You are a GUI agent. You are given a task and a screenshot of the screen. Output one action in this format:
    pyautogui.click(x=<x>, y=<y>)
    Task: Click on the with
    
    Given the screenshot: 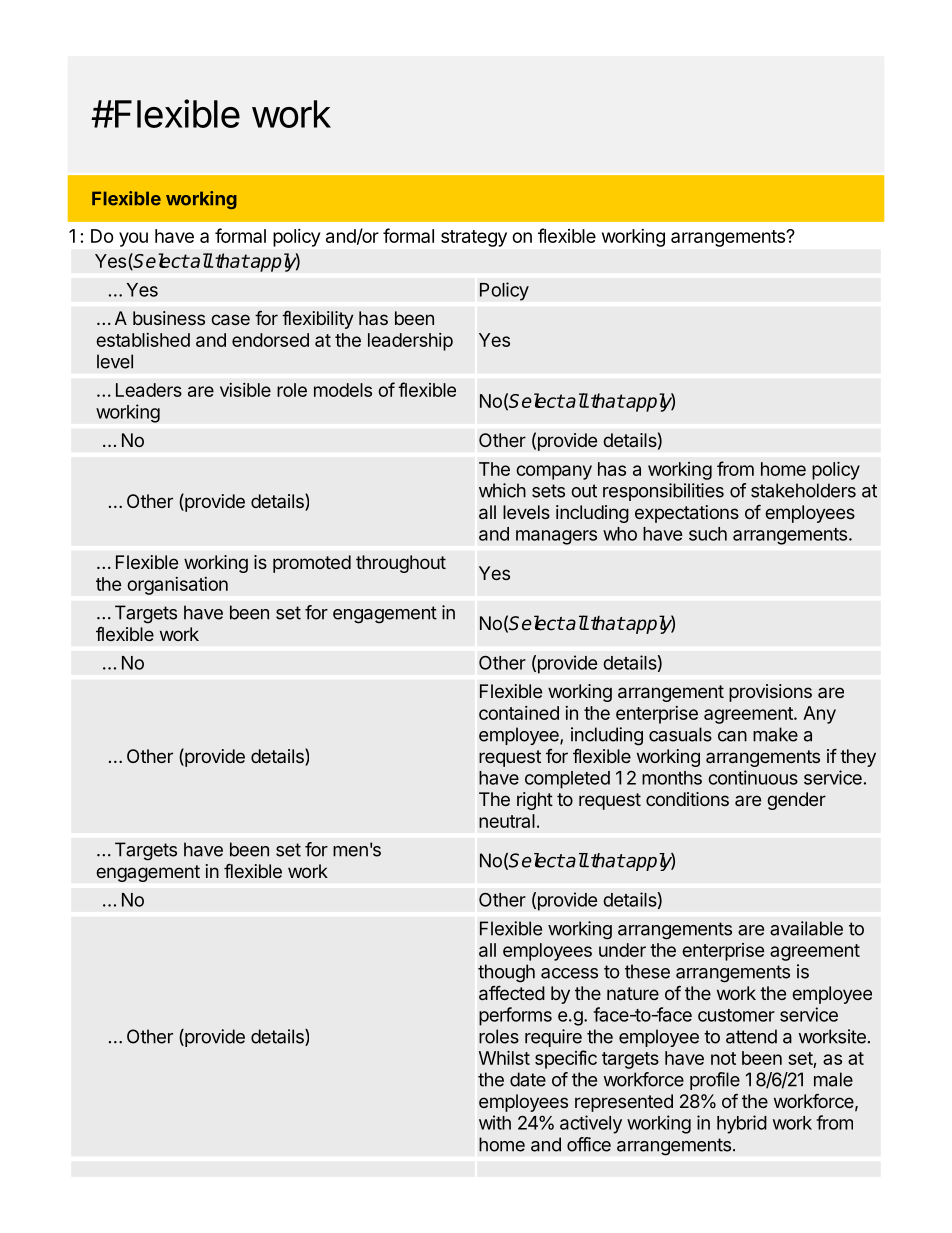 What is the action you would take?
    pyautogui.click(x=495, y=1122)
